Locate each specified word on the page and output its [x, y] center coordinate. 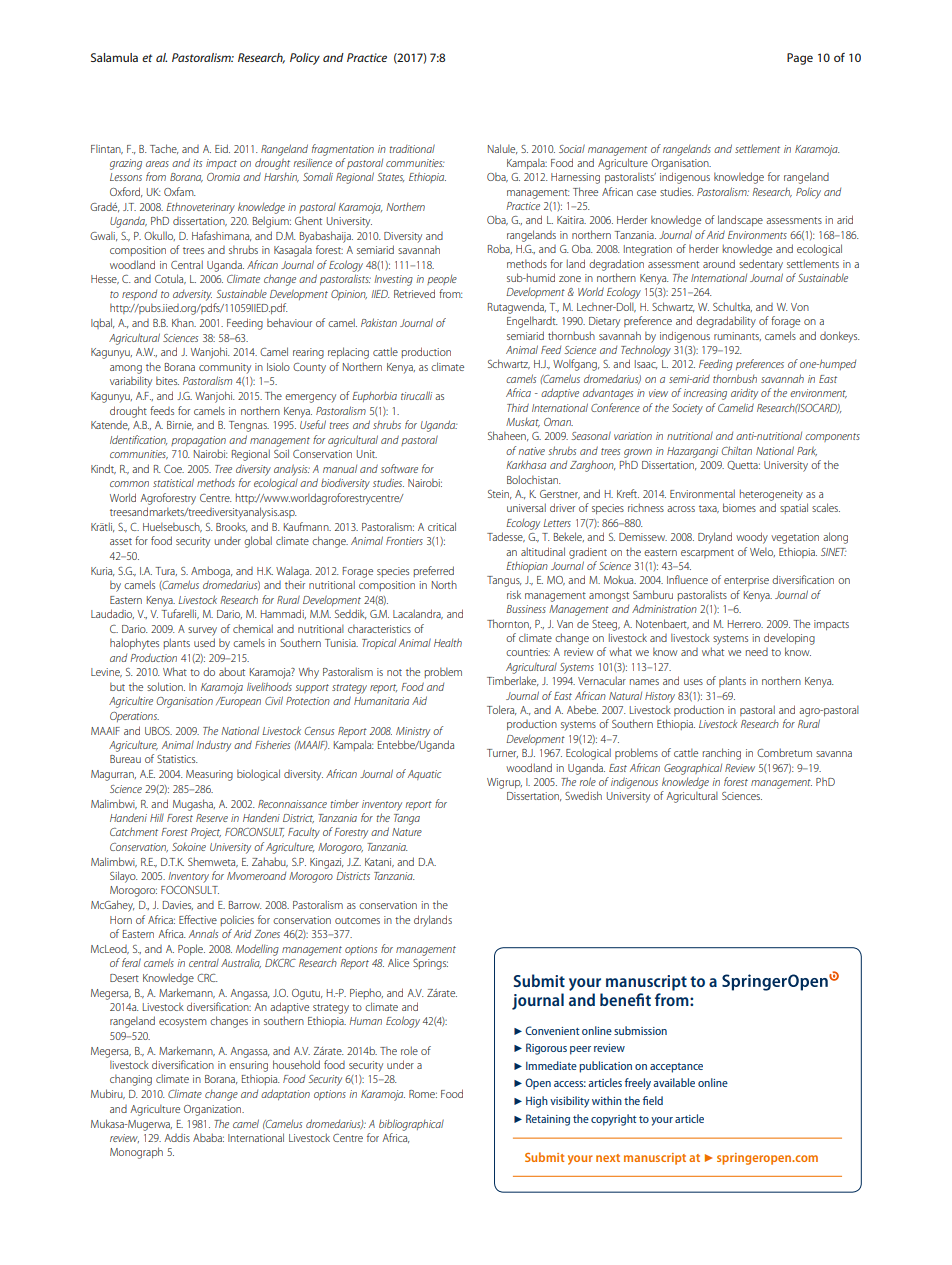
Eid [222, 148]
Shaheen [508, 436]
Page [800, 59]
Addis [177, 1138]
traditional [412, 148]
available [674, 1082]
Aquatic [425, 775]
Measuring [209, 775]
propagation [198, 441]
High [537, 1102]
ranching [722, 754]
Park [807, 451]
